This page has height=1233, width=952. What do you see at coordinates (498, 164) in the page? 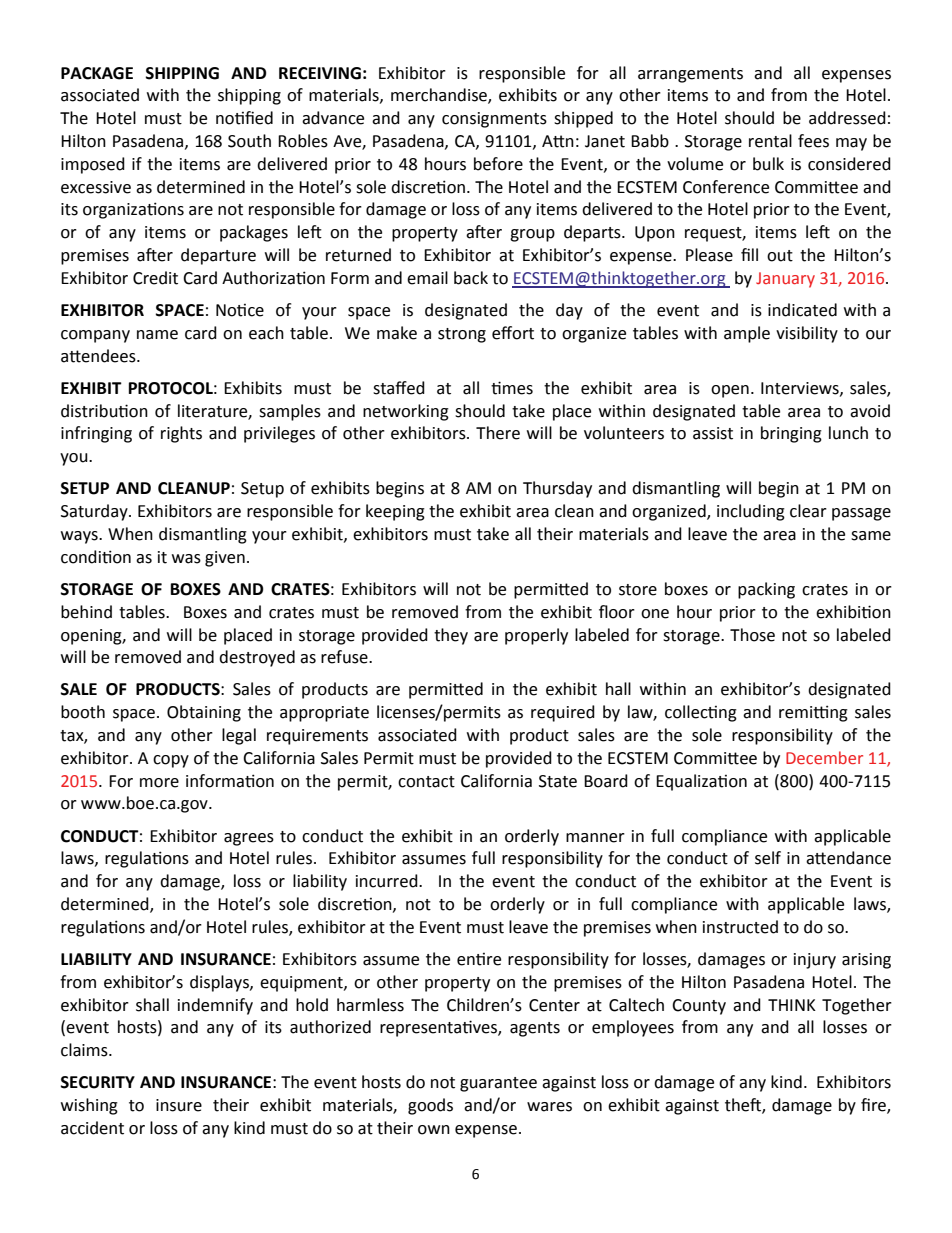
I see `before` at bounding box center [498, 164].
